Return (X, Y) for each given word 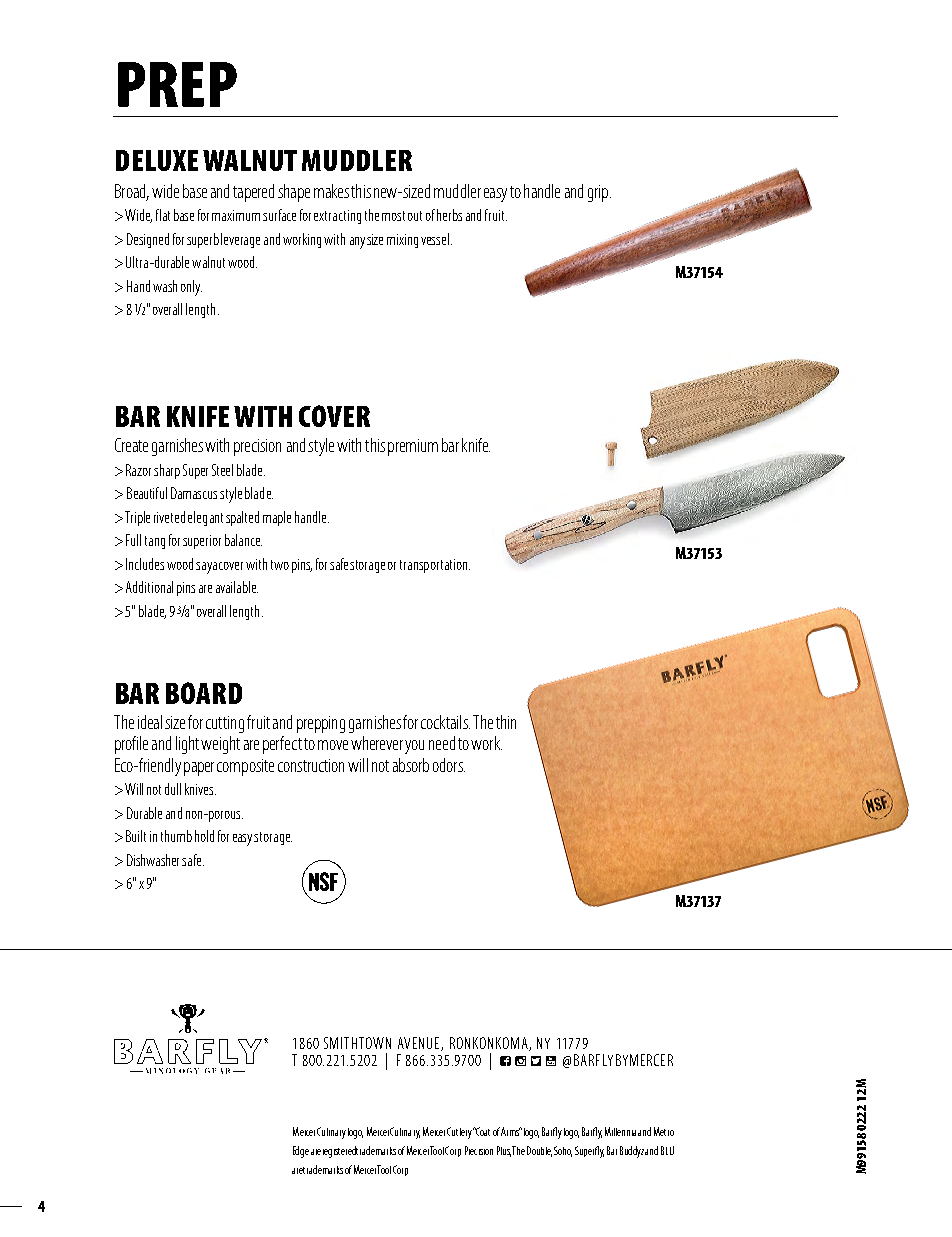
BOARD (204, 693)
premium (413, 447)
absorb (411, 765)
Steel (222, 470)
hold (204, 836)
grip (599, 193)
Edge (301, 1152)
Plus (504, 1151)
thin (506, 722)
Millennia (620, 1131)
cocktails (445, 722)
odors (449, 765)
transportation (435, 566)
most (393, 216)
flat (163, 215)
